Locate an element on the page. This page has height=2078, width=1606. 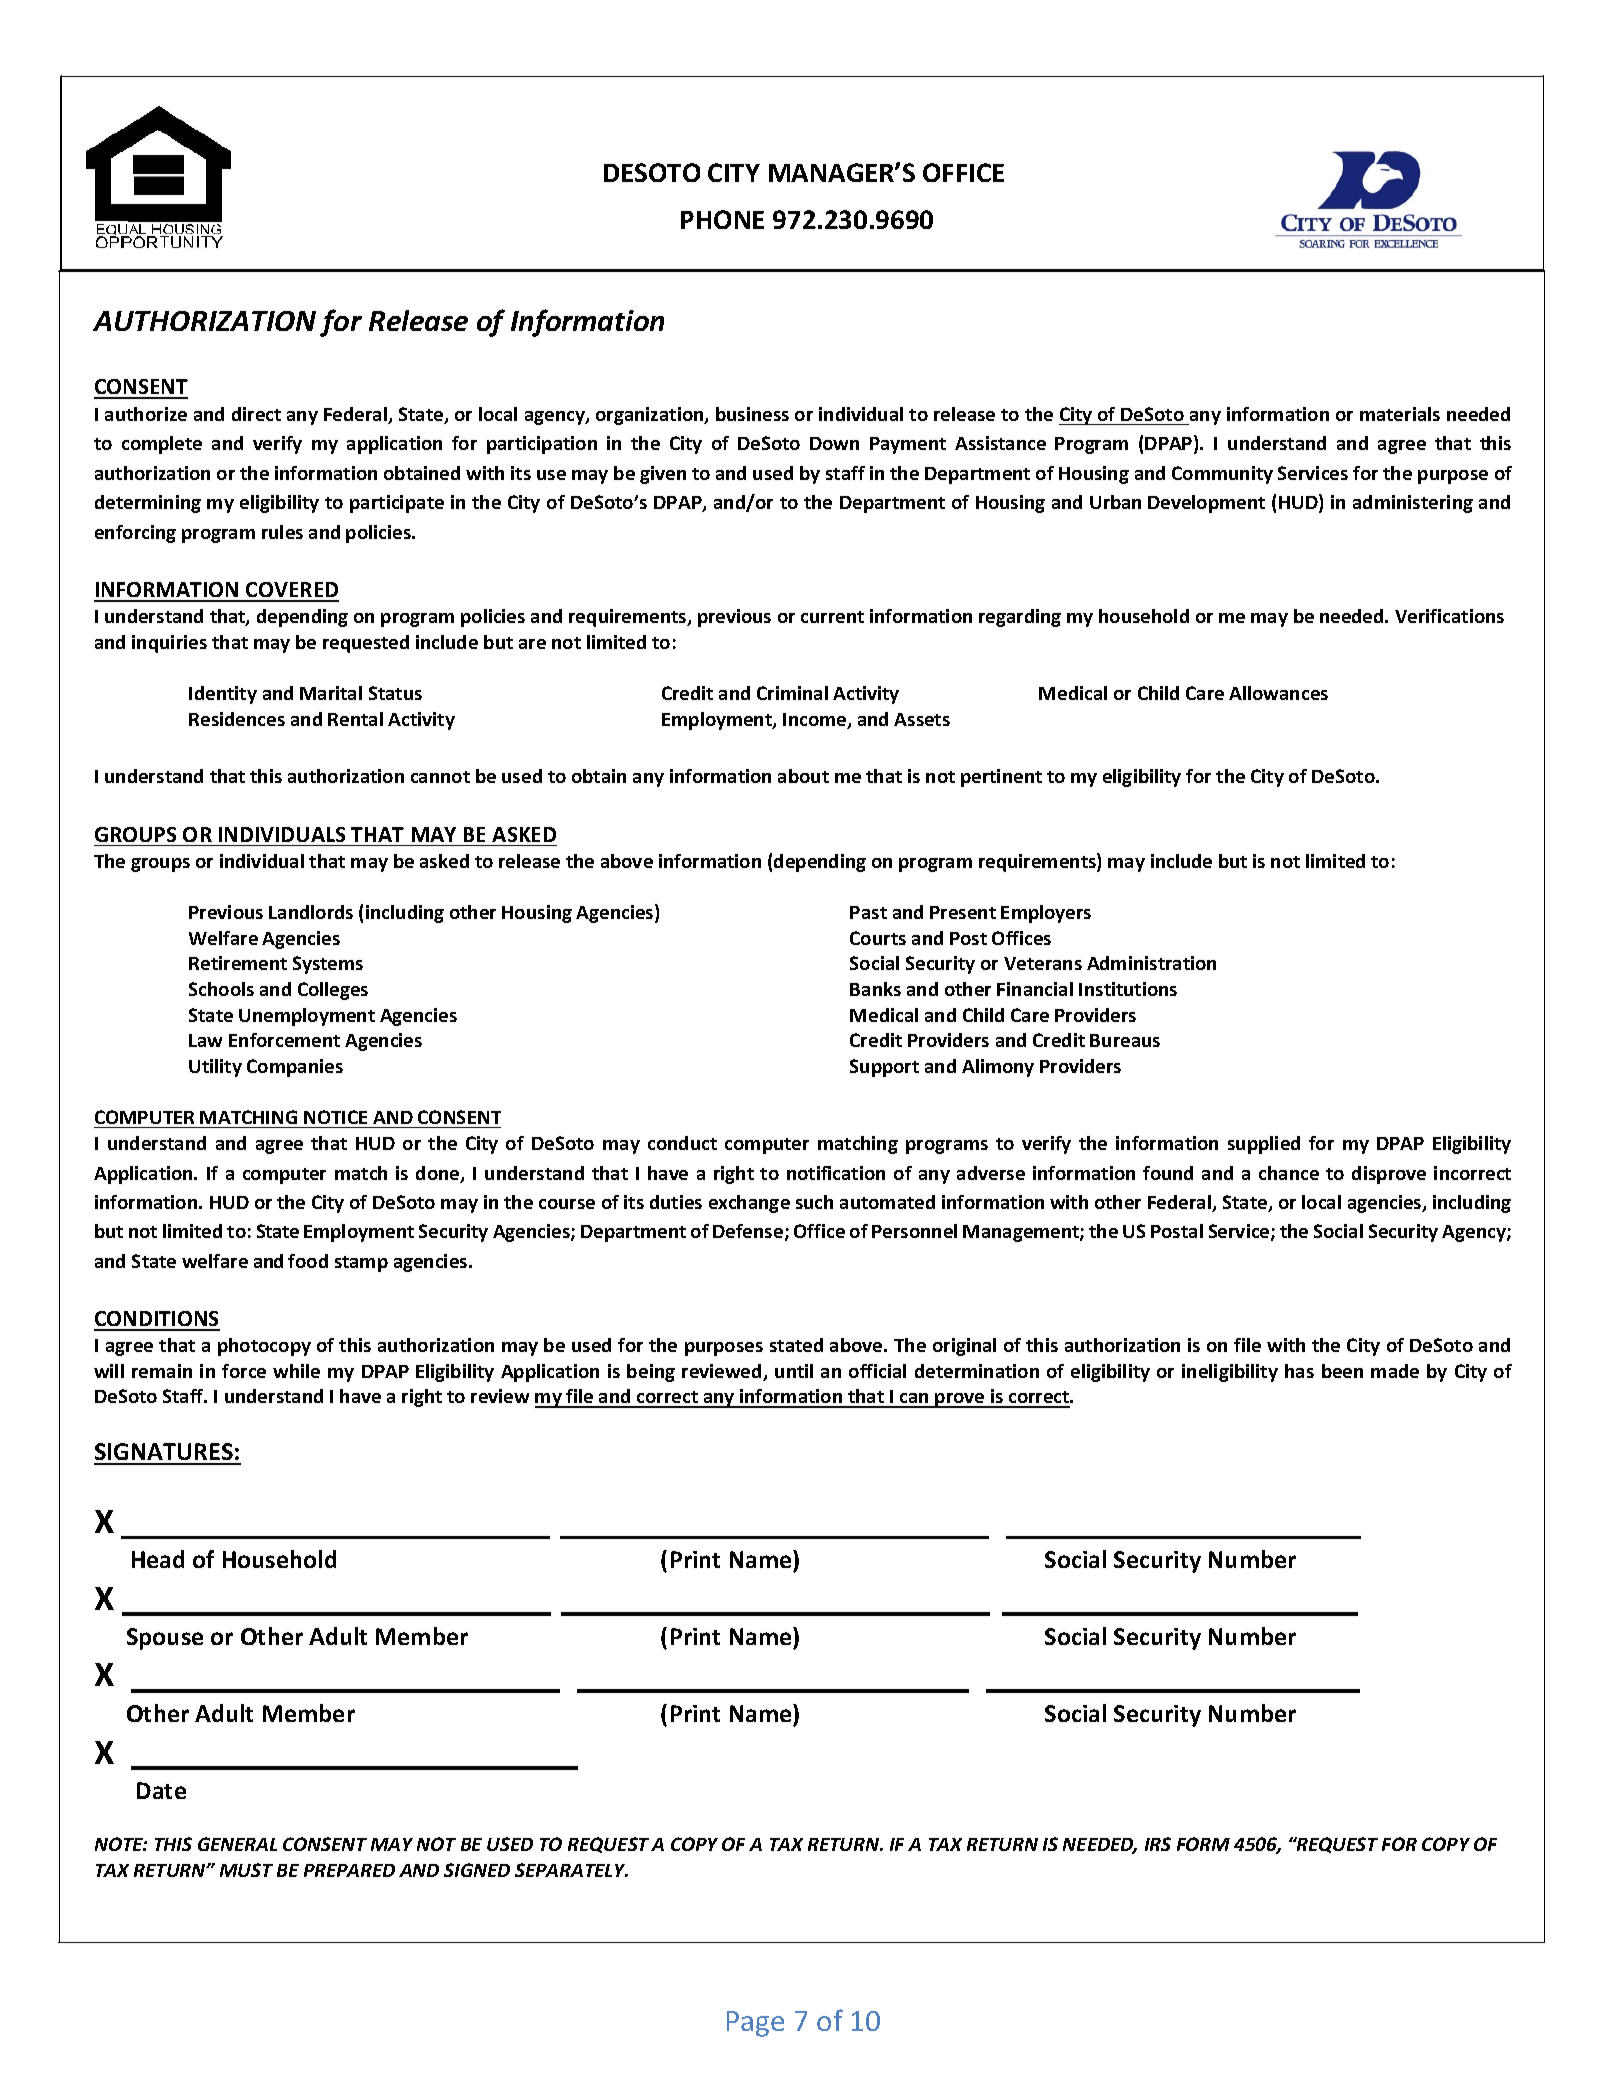
direct is located at coordinates (256, 414).
